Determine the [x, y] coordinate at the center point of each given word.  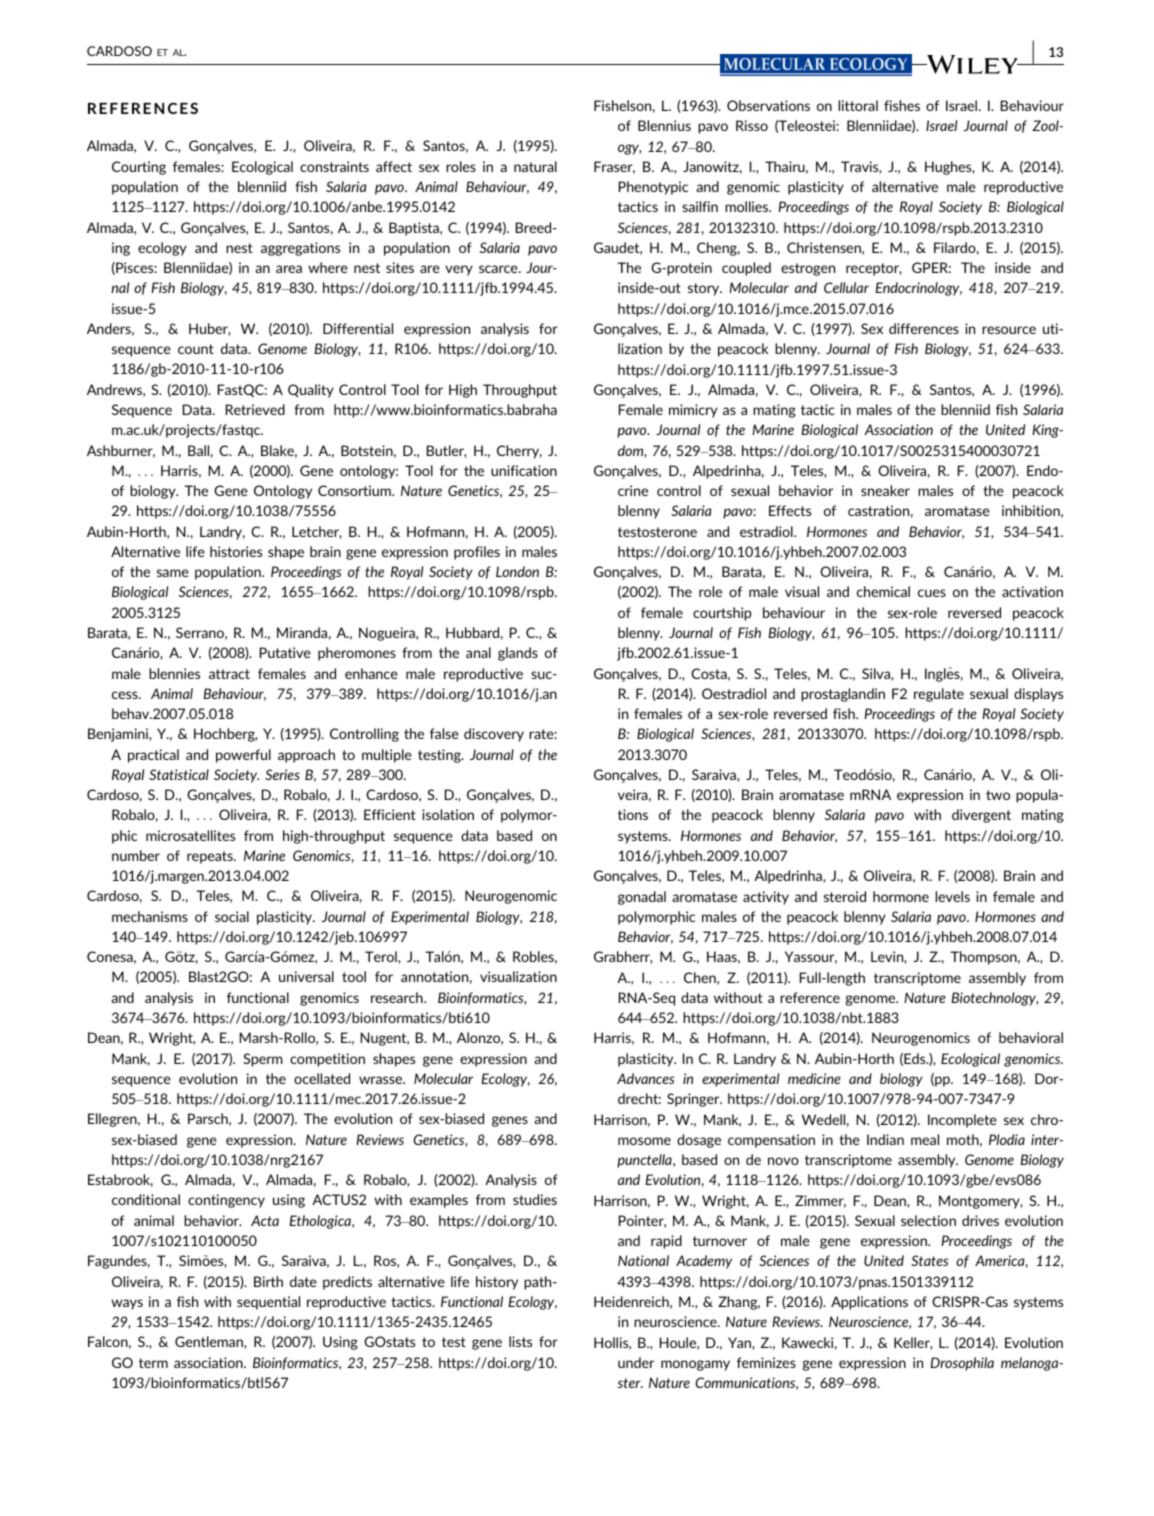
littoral [858, 105]
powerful [243, 756]
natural [535, 166]
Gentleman [210, 1342]
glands [518, 654]
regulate [939, 695]
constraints [334, 166]
